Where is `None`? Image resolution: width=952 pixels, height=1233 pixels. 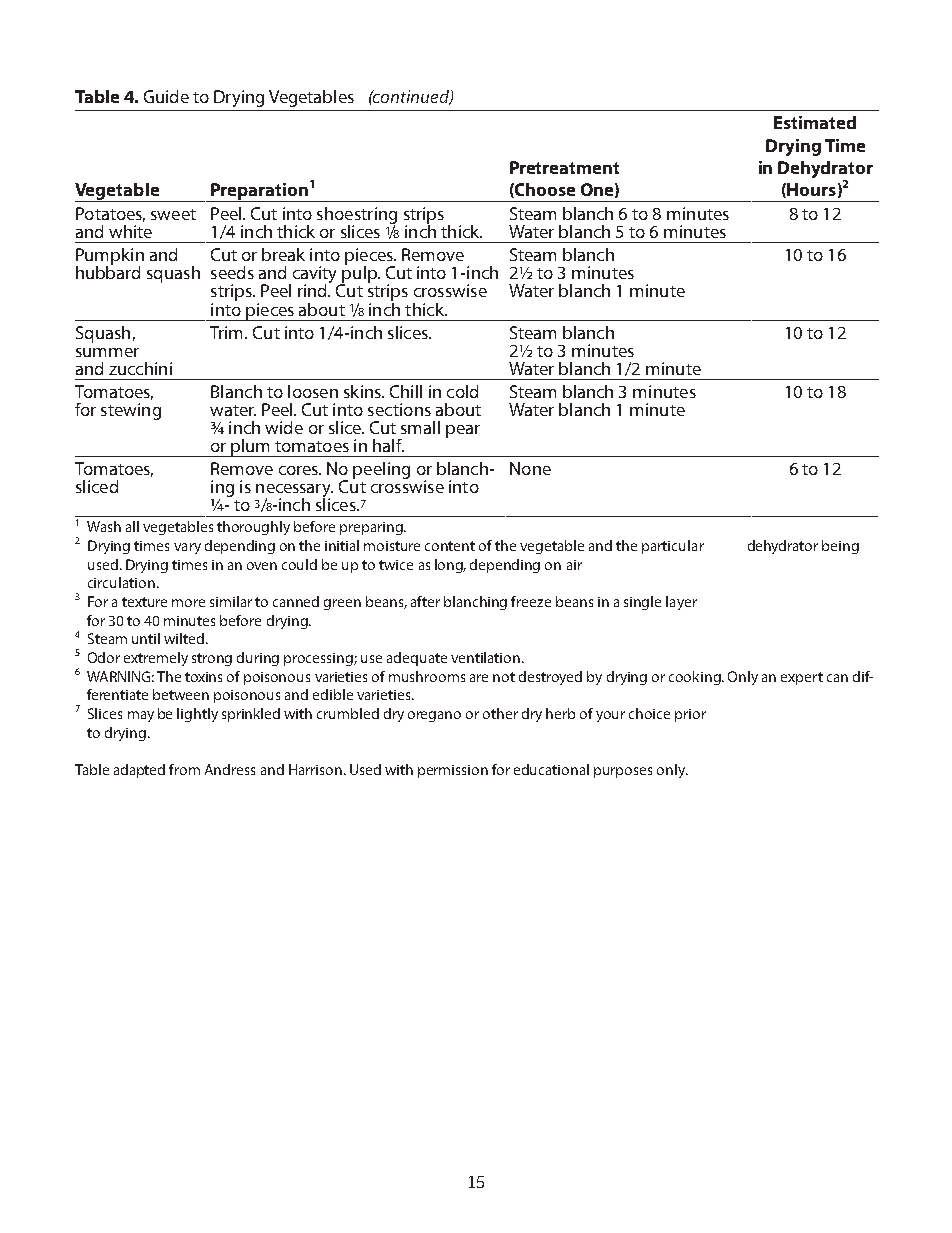
None is located at coordinates (530, 468).
